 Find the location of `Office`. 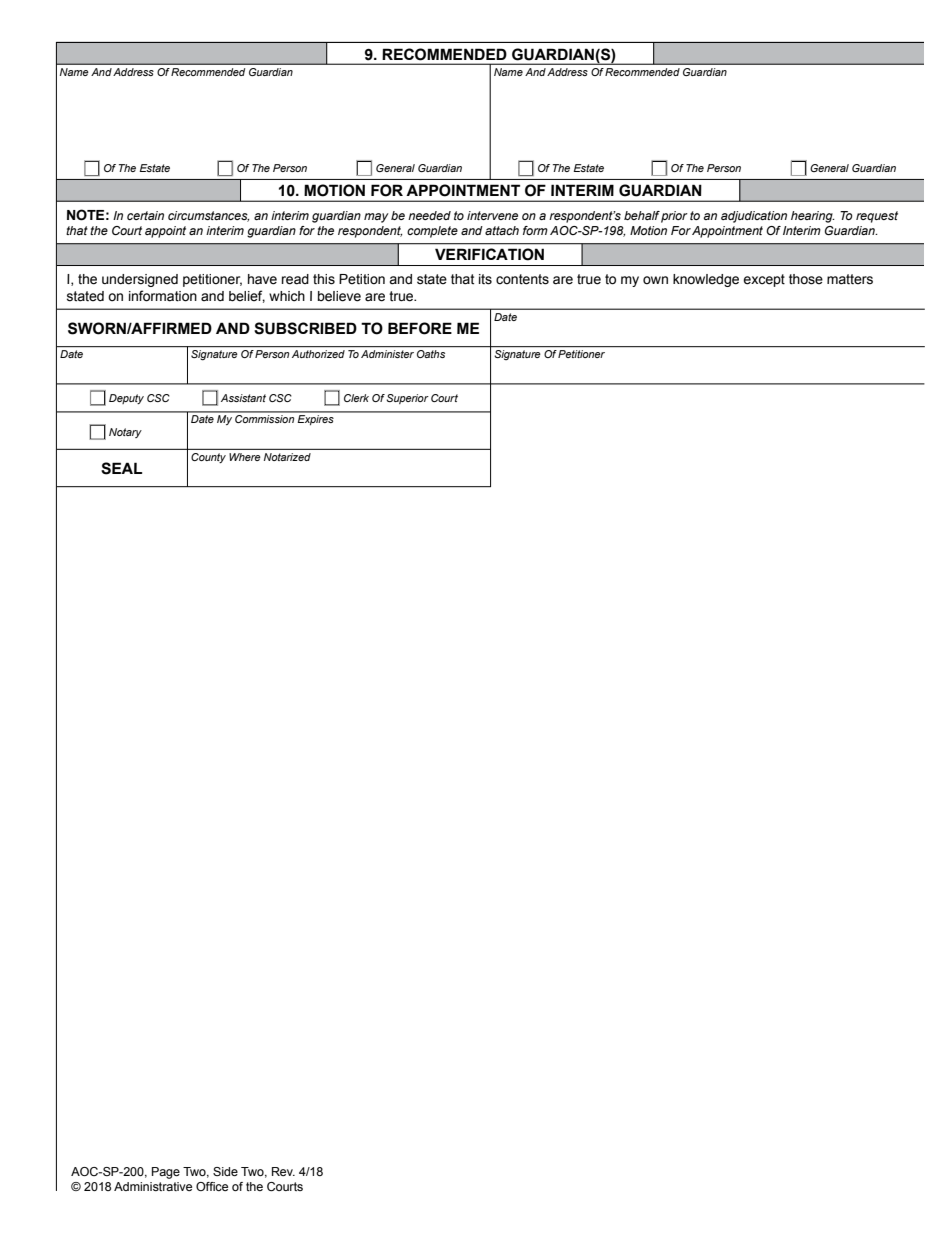

Office is located at coordinates (212, 1186).
